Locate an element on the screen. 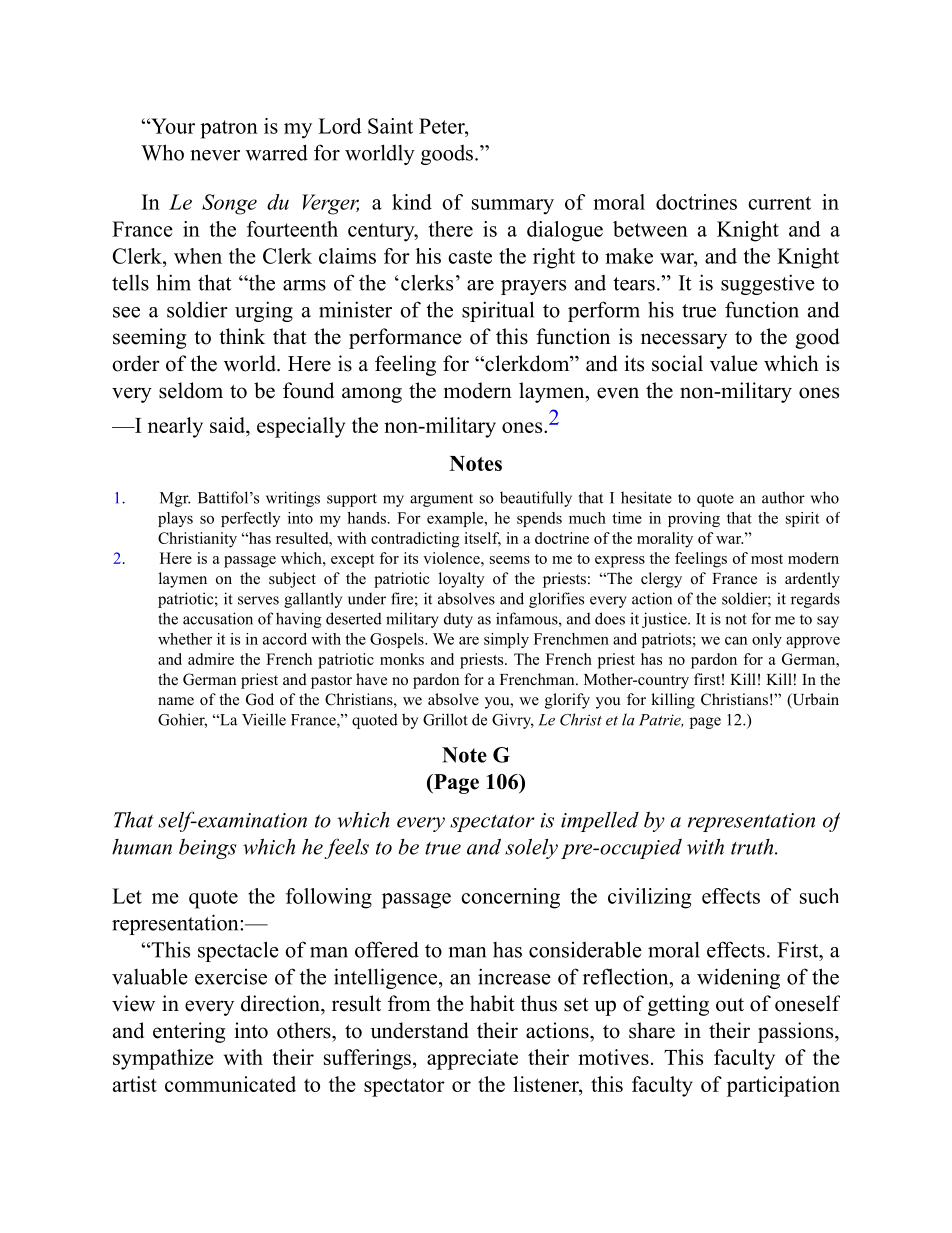  value is located at coordinates (734, 363).
